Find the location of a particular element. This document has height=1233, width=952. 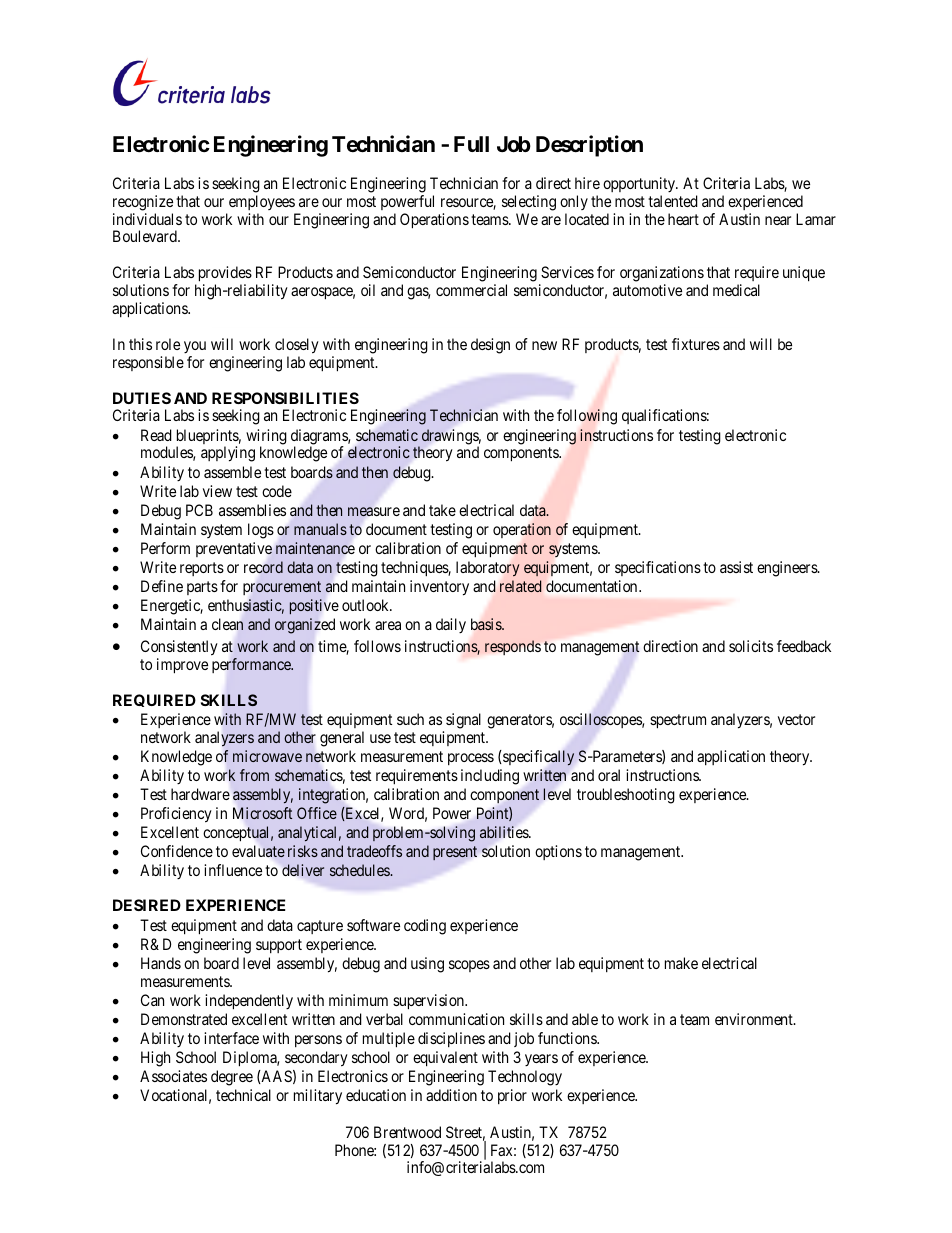

solicits is located at coordinates (751, 646).
